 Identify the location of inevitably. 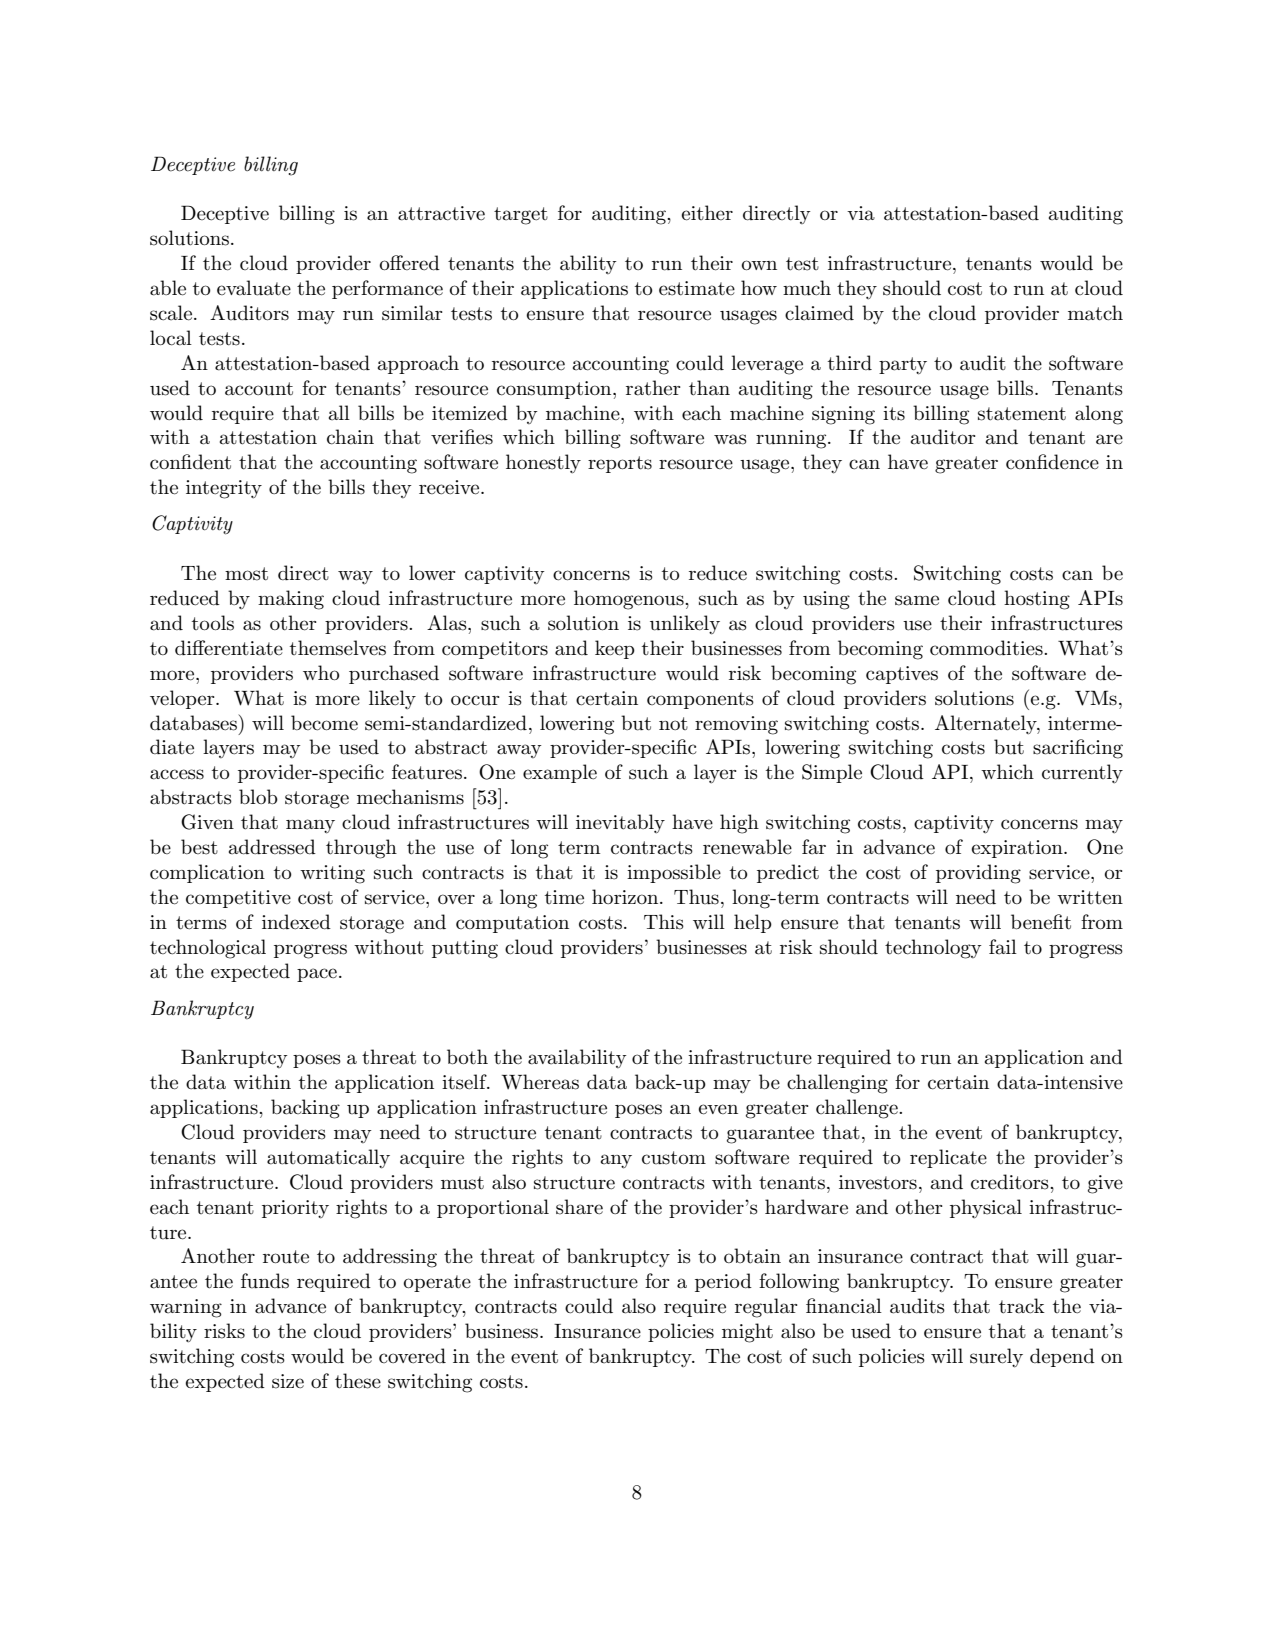
(620, 824).
